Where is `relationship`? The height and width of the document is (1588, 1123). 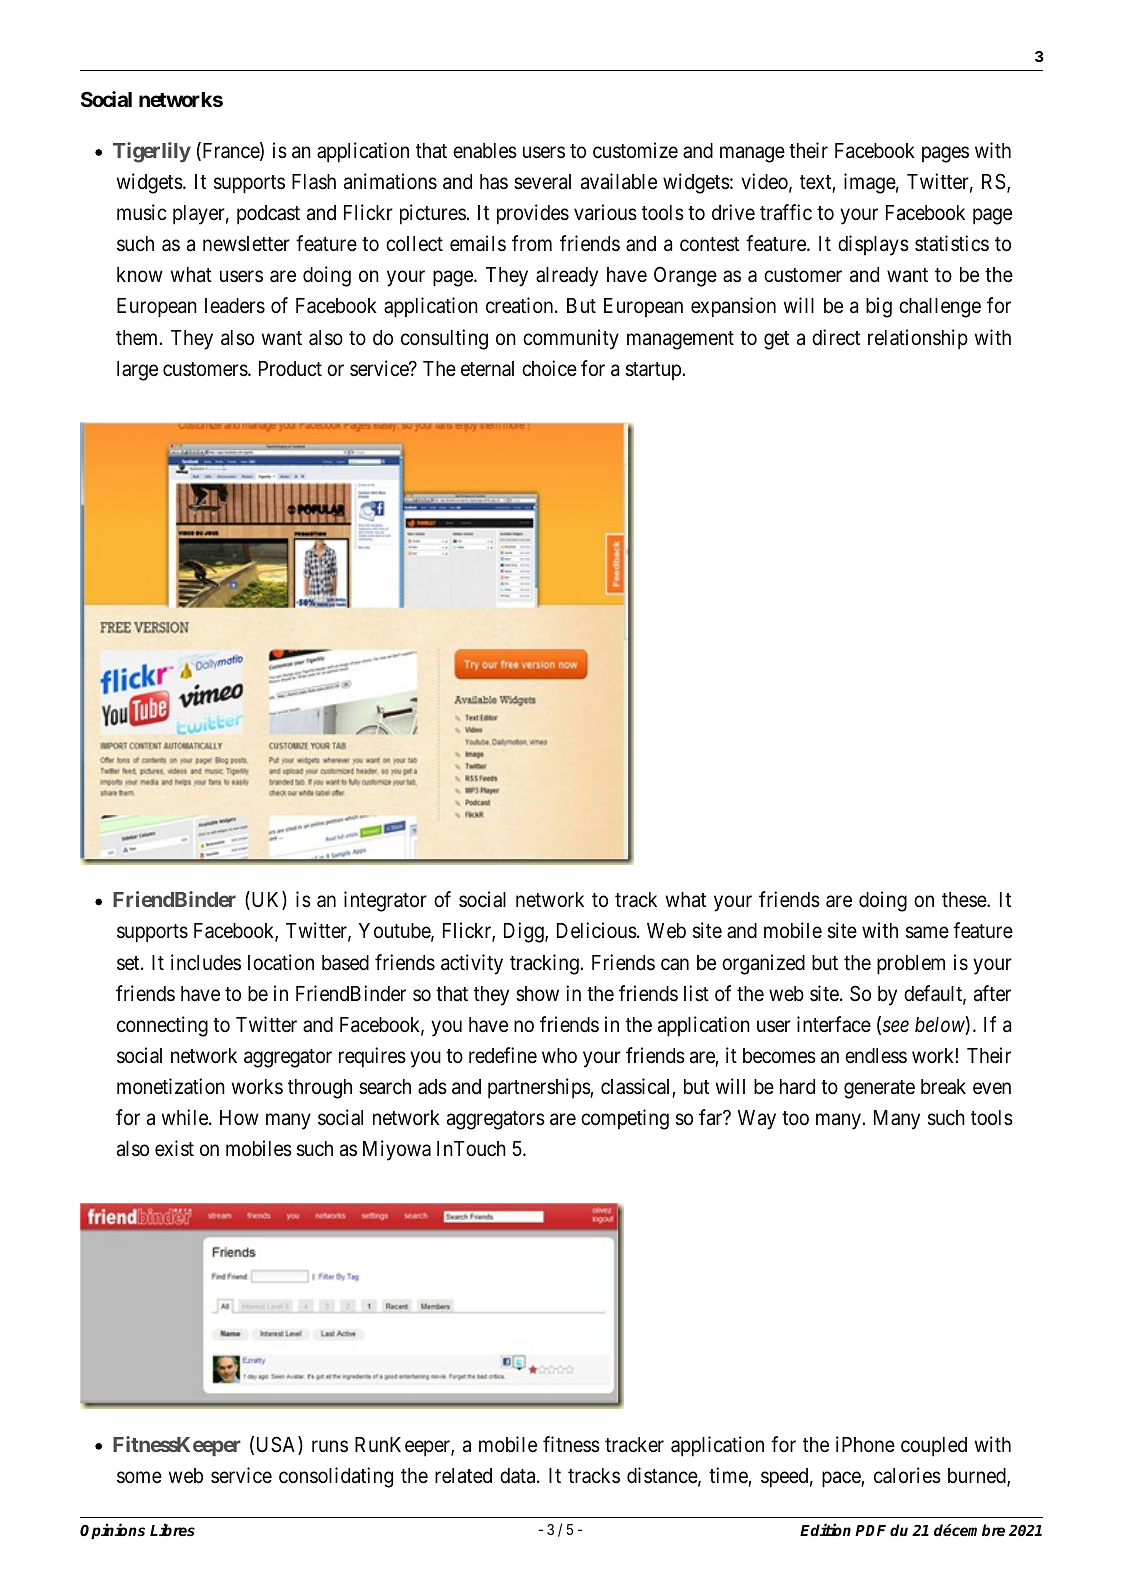
relationship is located at coordinates (918, 339).
